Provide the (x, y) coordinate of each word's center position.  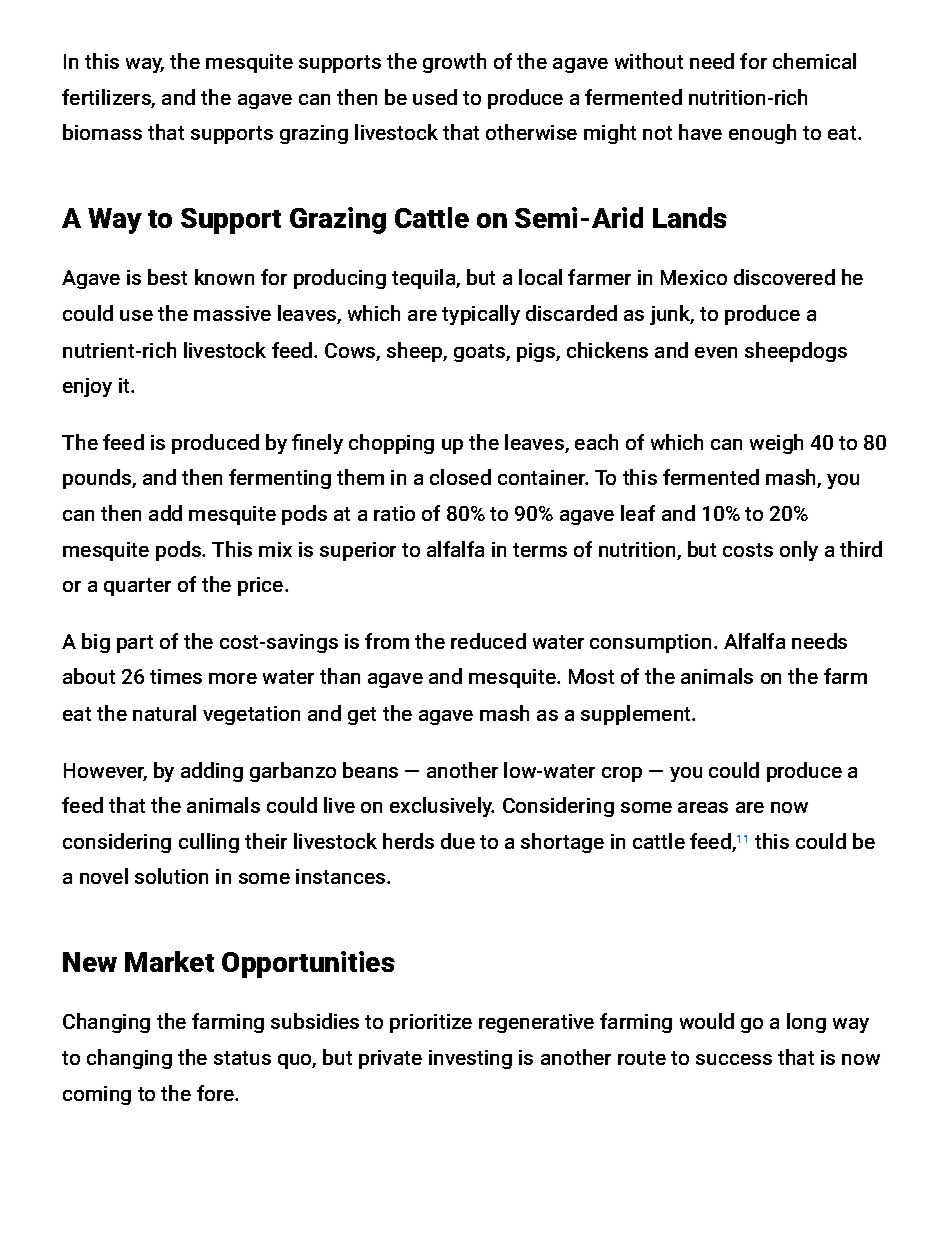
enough (762, 134)
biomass (102, 132)
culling (209, 843)
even (716, 352)
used (435, 97)
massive (232, 313)
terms (540, 550)
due (458, 841)
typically (481, 315)
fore (217, 1093)
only (799, 551)
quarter (137, 587)
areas (703, 807)
